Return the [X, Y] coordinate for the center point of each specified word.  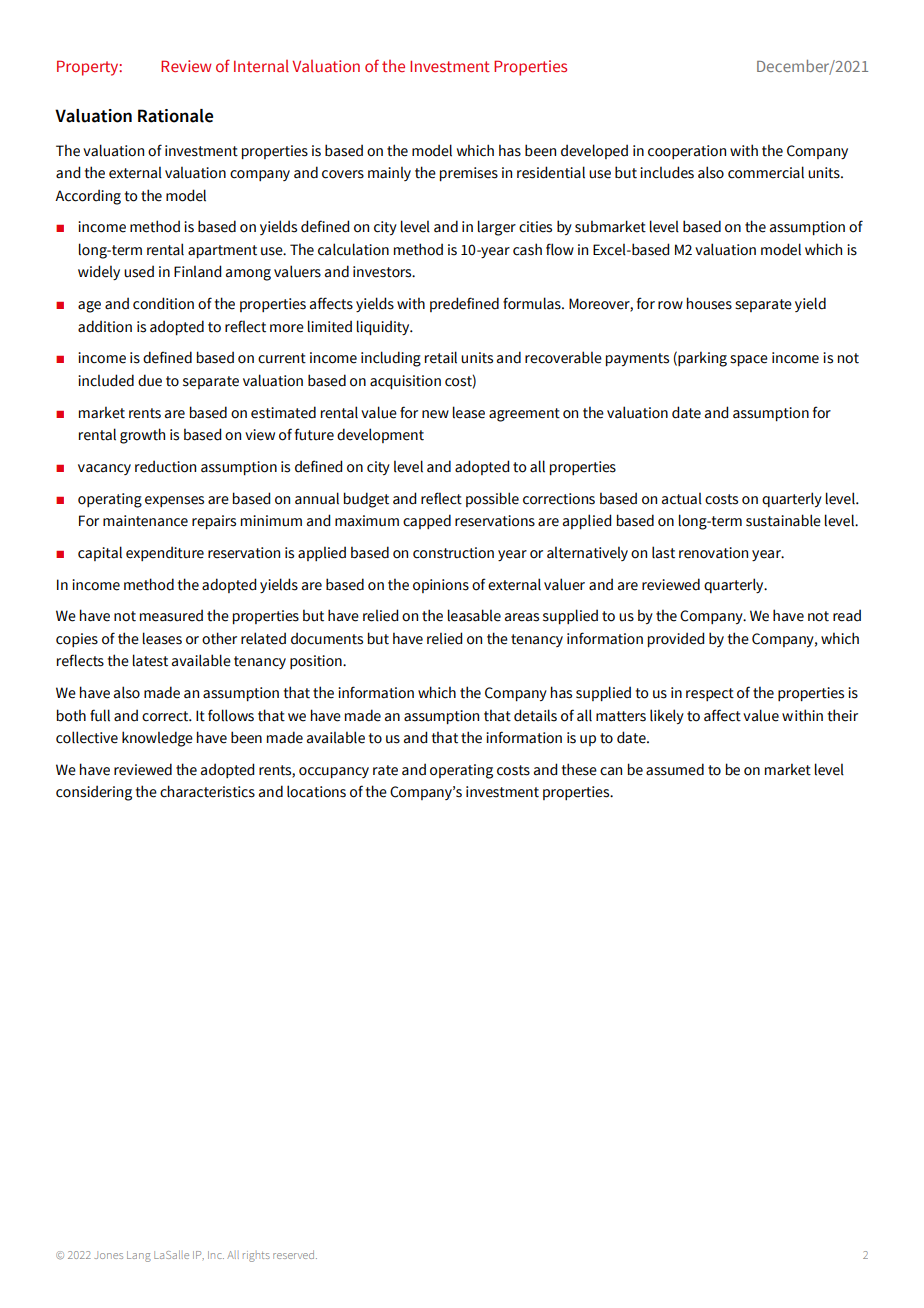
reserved [295, 1254]
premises [469, 174]
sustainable [783, 520]
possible [492, 499]
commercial [766, 172]
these [579, 769]
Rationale [175, 116]
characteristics [207, 791]
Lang [139, 1256]
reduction [165, 466]
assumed [675, 769]
